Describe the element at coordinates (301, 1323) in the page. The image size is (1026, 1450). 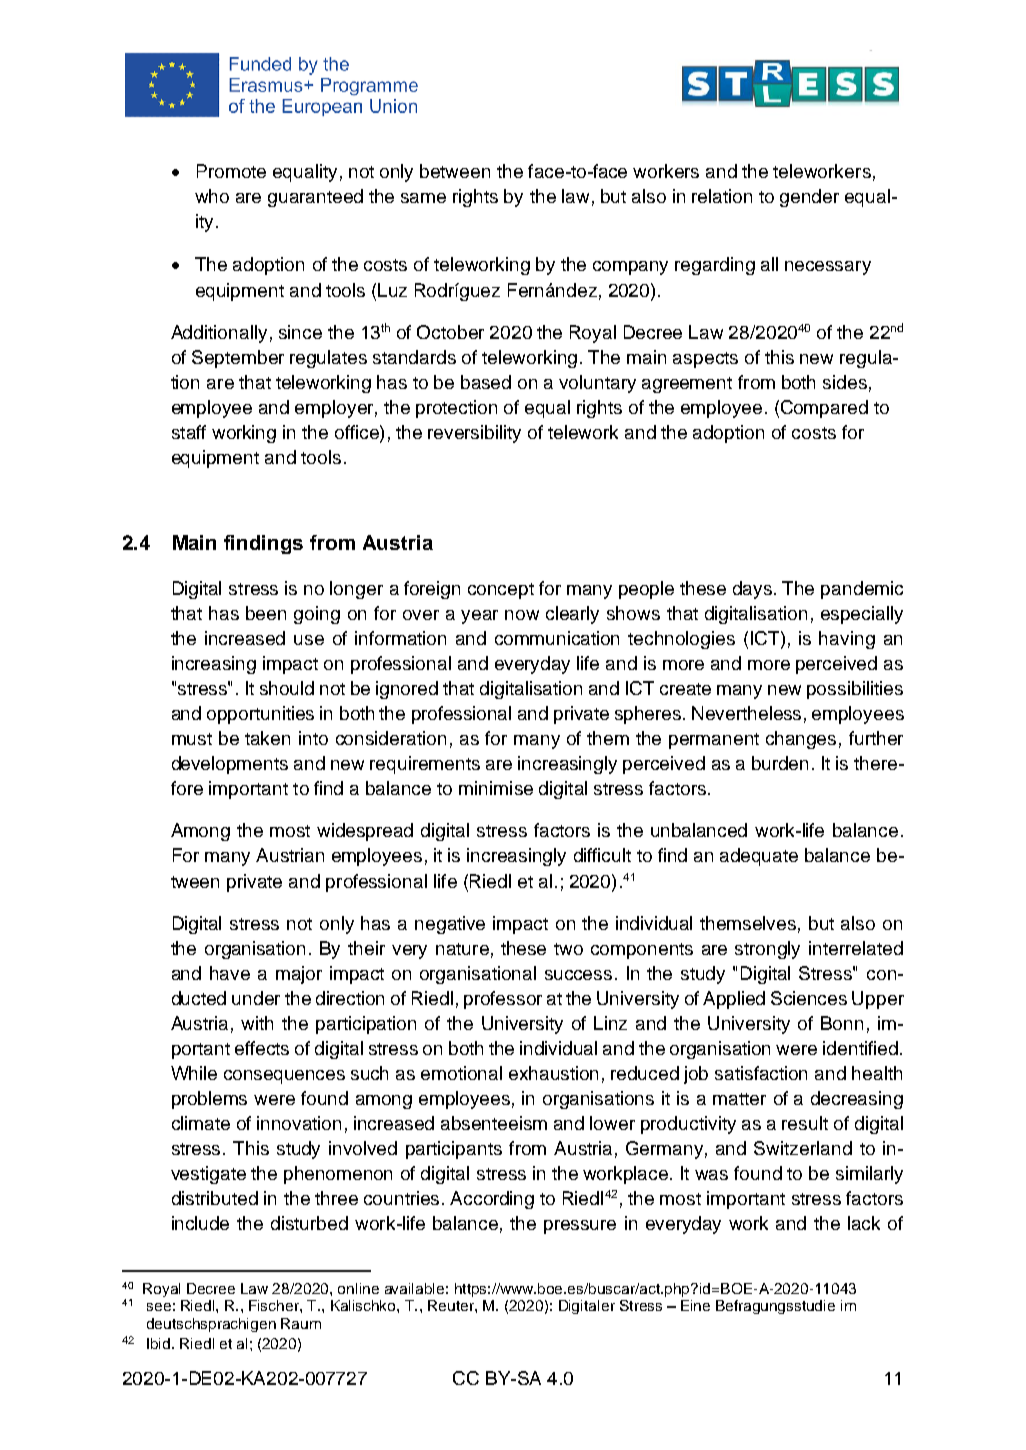
I see `Raum` at that location.
